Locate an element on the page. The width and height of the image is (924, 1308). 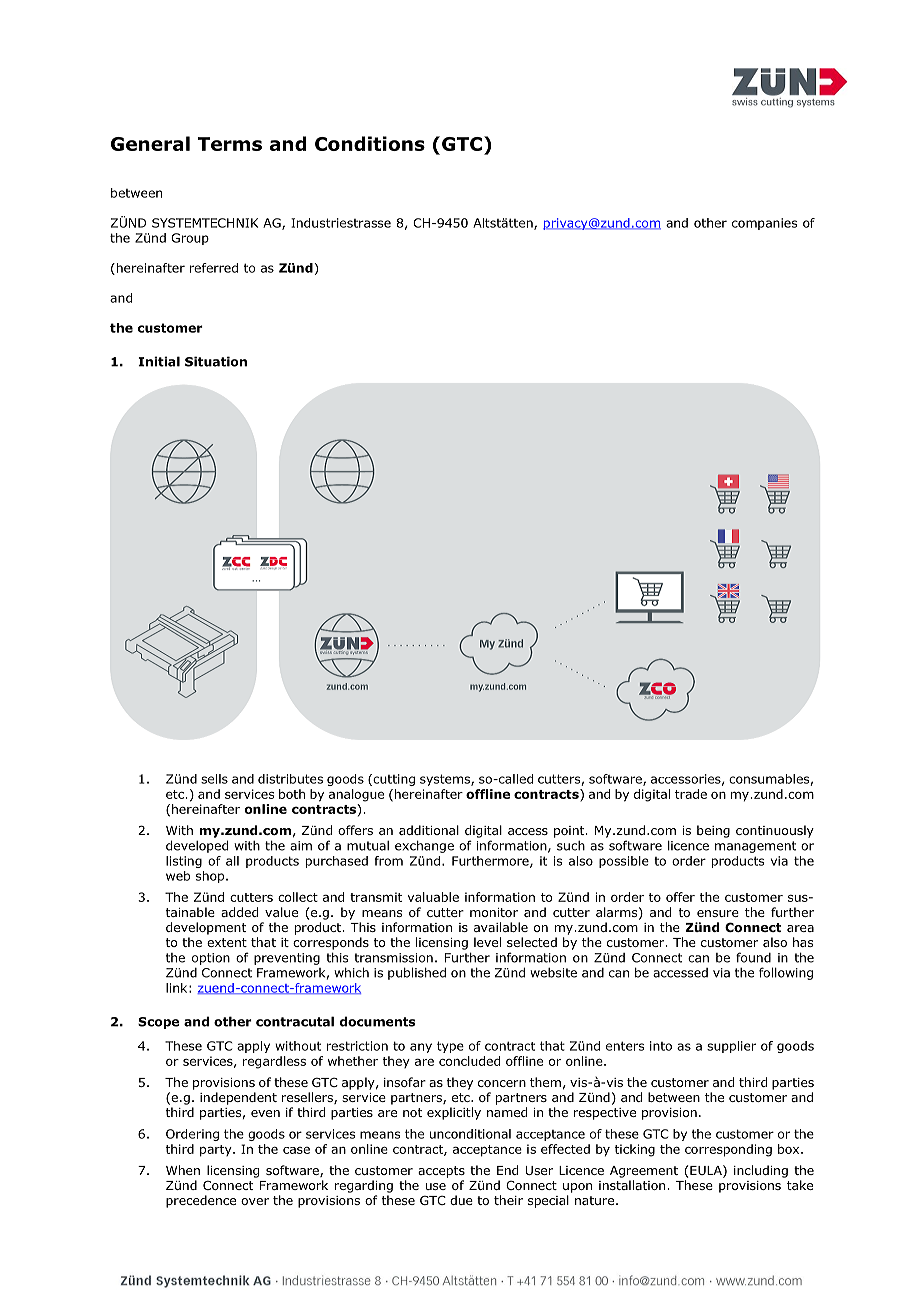
Terms is located at coordinates (230, 144).
